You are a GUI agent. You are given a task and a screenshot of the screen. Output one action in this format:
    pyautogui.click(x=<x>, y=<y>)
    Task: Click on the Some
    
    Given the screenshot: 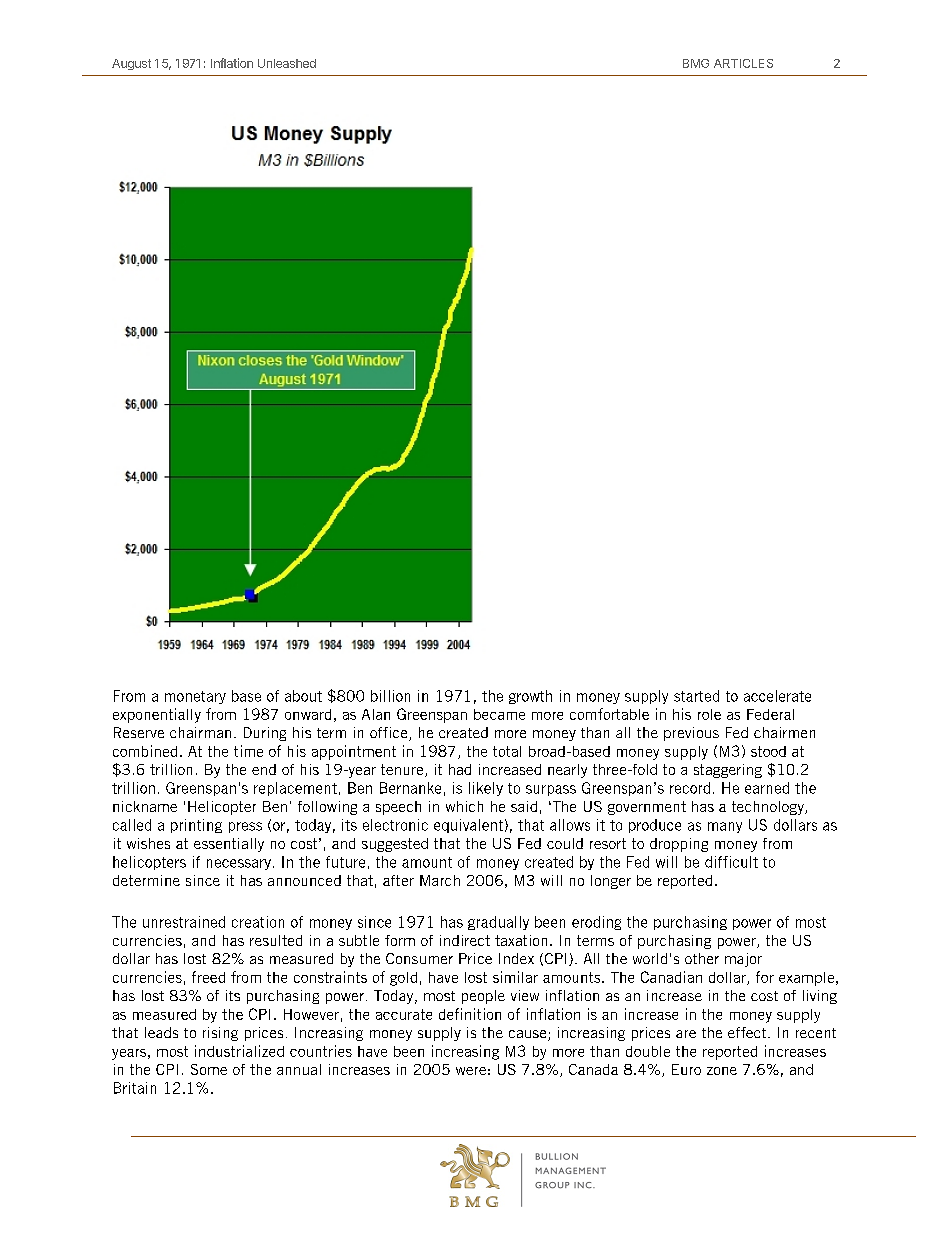 What is the action you would take?
    pyautogui.click(x=209, y=1069)
